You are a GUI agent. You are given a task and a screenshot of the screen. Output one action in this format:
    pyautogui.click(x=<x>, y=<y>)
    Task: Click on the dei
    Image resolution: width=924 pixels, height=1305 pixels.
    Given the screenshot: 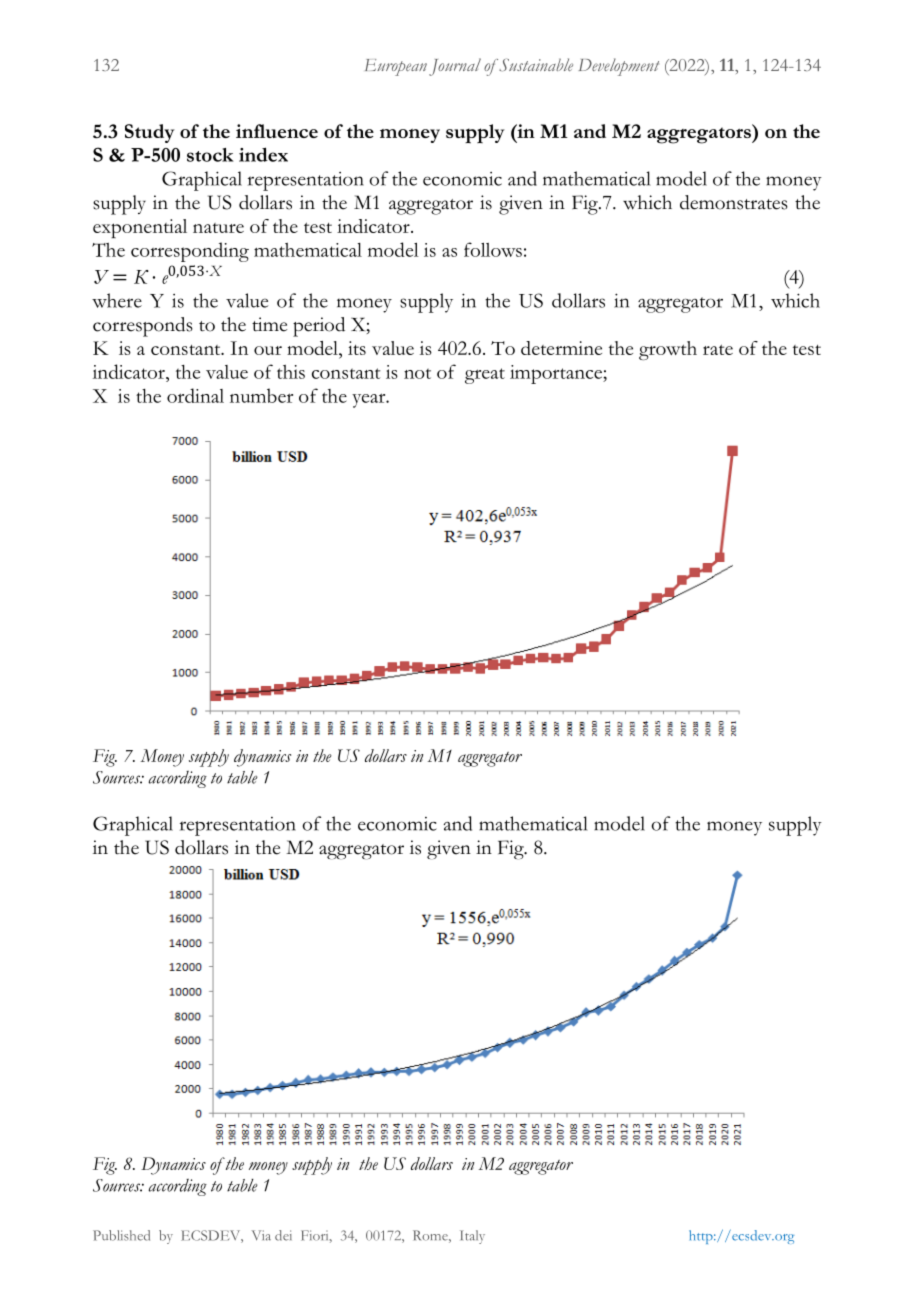 What is the action you would take?
    pyautogui.click(x=283, y=1235)
